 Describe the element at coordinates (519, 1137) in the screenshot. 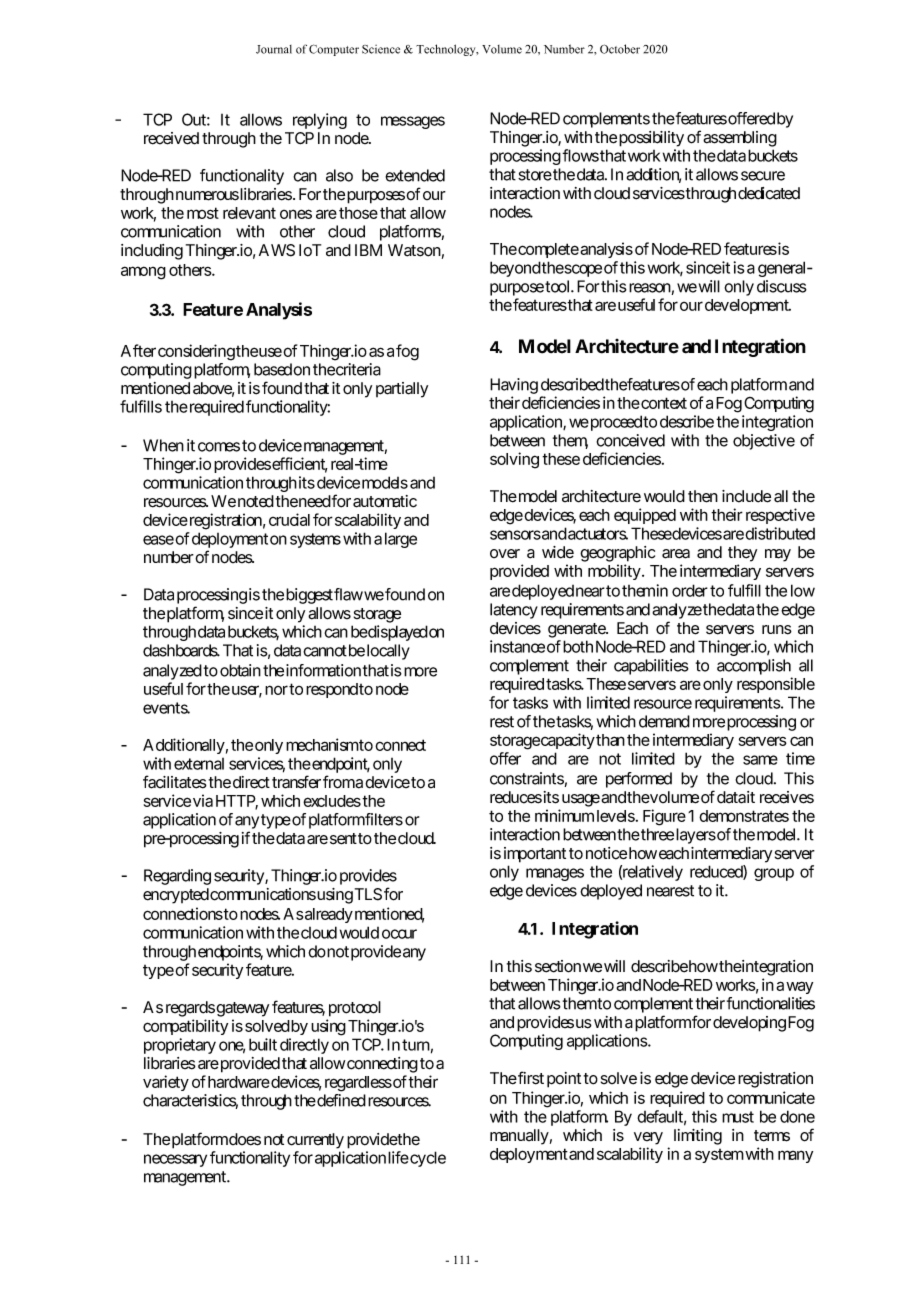

I see `manually` at that location.
